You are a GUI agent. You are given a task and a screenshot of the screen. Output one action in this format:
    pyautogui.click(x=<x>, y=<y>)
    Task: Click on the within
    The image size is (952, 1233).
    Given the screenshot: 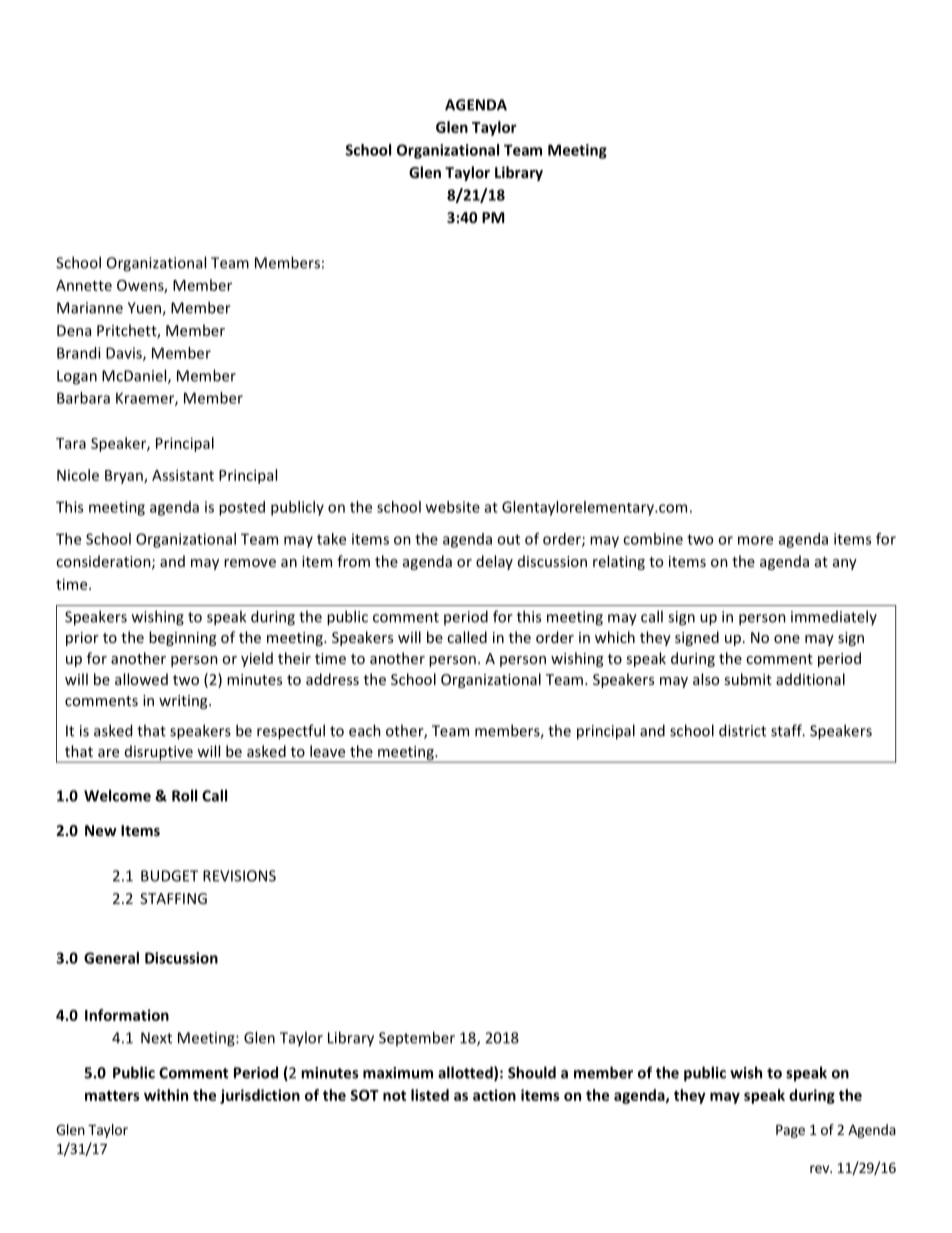 What is the action you would take?
    pyautogui.click(x=166, y=1095)
